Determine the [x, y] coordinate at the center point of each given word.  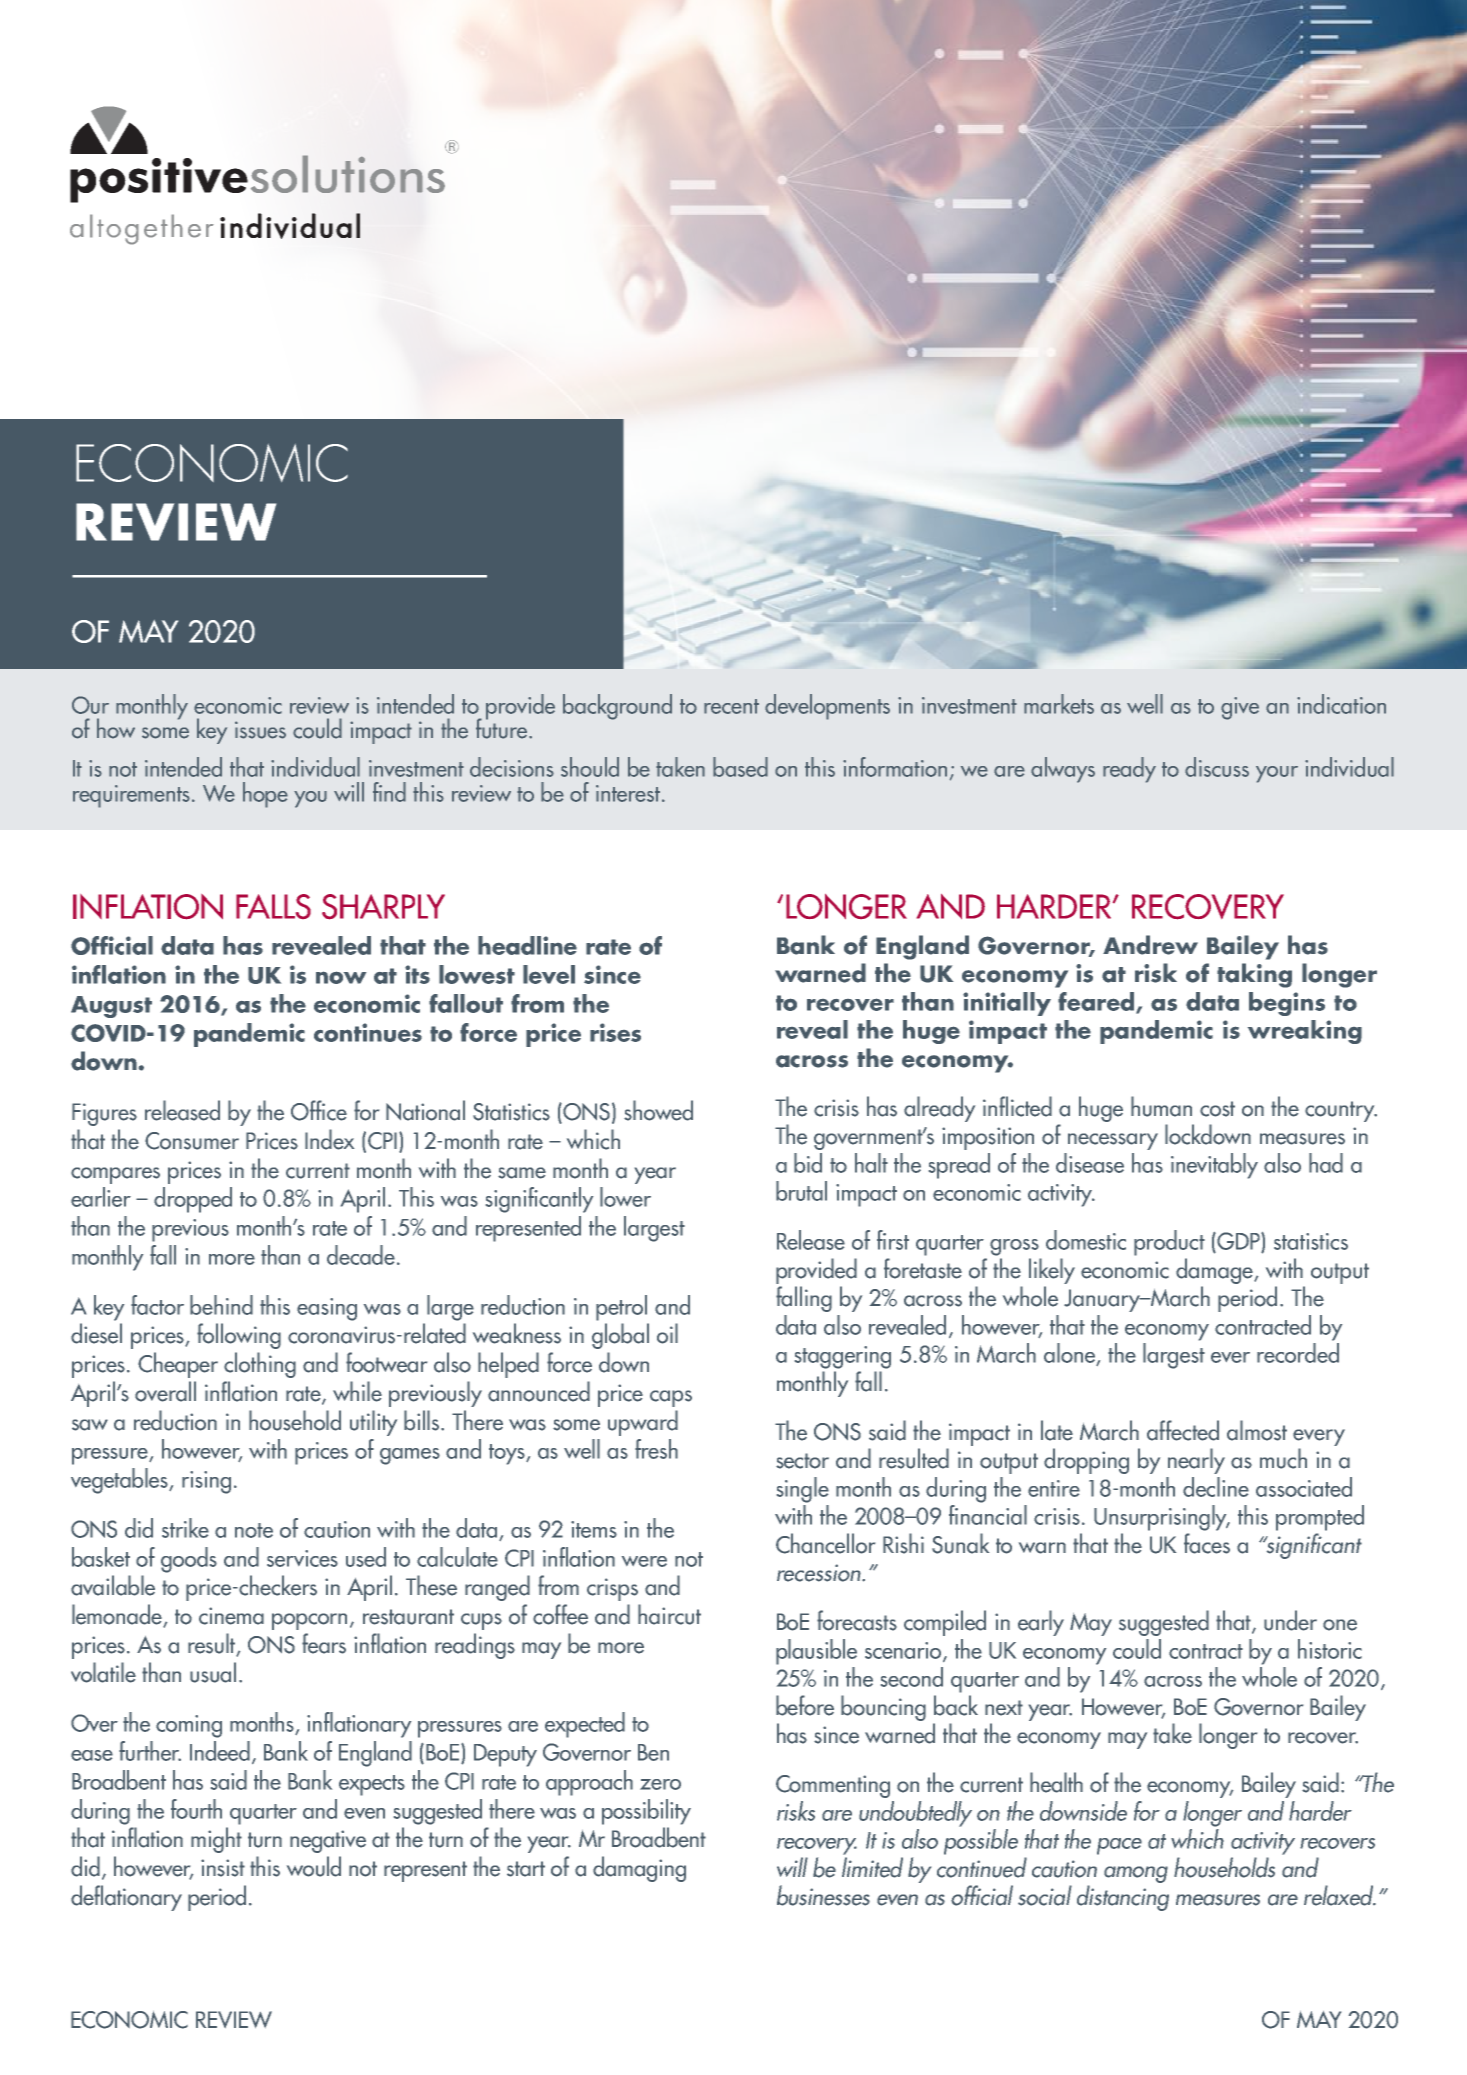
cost [1217, 1109]
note [254, 1530]
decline [1216, 1487]
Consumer [192, 1141]
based [740, 767]
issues [260, 730]
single [803, 1490]
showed [658, 1110]
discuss [1217, 767]
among [1136, 1874]
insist [223, 1868]
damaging [639, 1869]
